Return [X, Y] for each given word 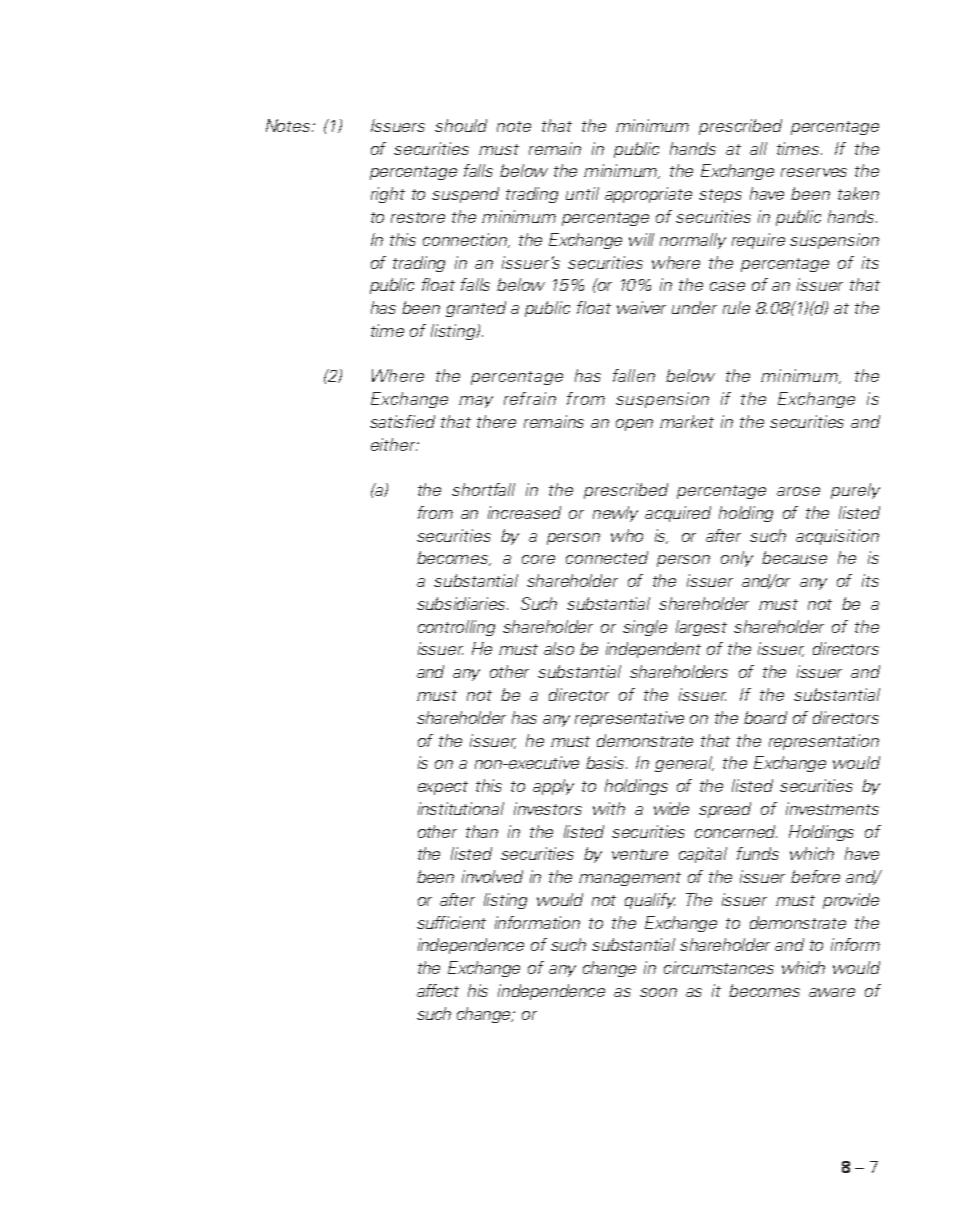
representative [629, 719]
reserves [814, 172]
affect [438, 990]
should [461, 125]
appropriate [648, 195]
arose [798, 491]
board [765, 717]
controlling [456, 628]
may [476, 402]
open [634, 425]
